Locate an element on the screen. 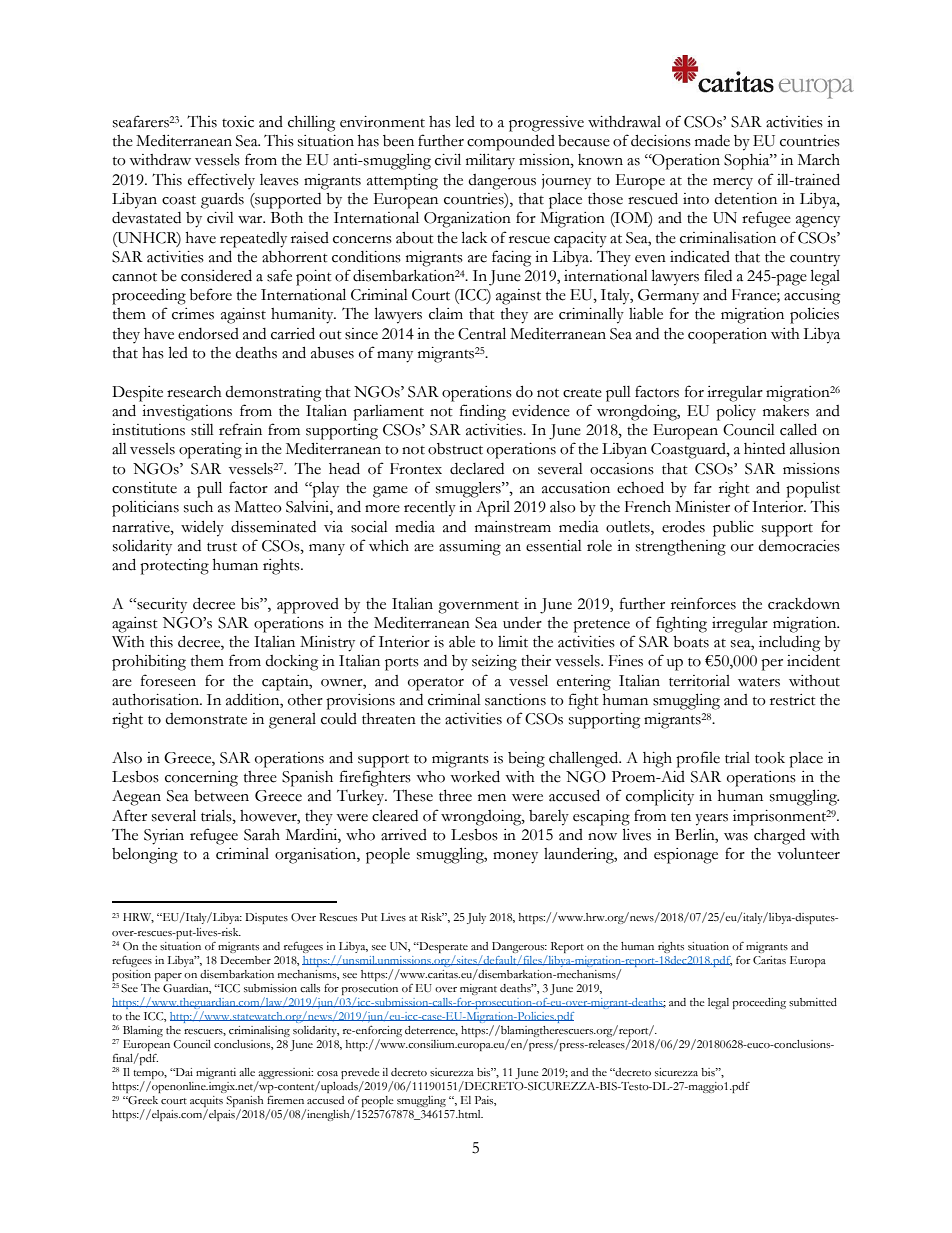 Image resolution: width=952 pixels, height=1233 pixels. effectively is located at coordinates (221, 181).
